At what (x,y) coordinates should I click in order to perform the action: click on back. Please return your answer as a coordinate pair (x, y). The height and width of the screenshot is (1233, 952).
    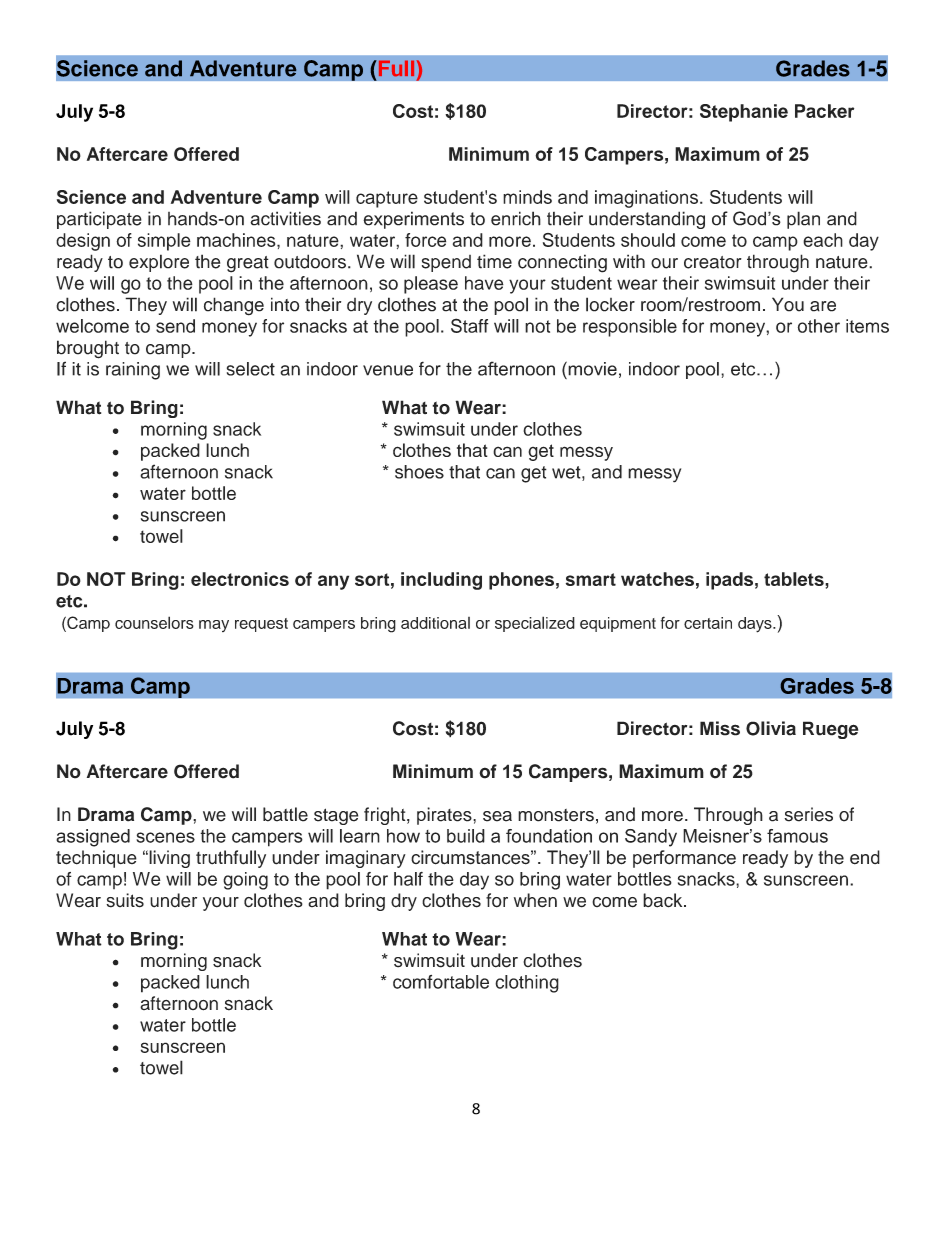
    Looking at the image, I should click on (664, 900).
